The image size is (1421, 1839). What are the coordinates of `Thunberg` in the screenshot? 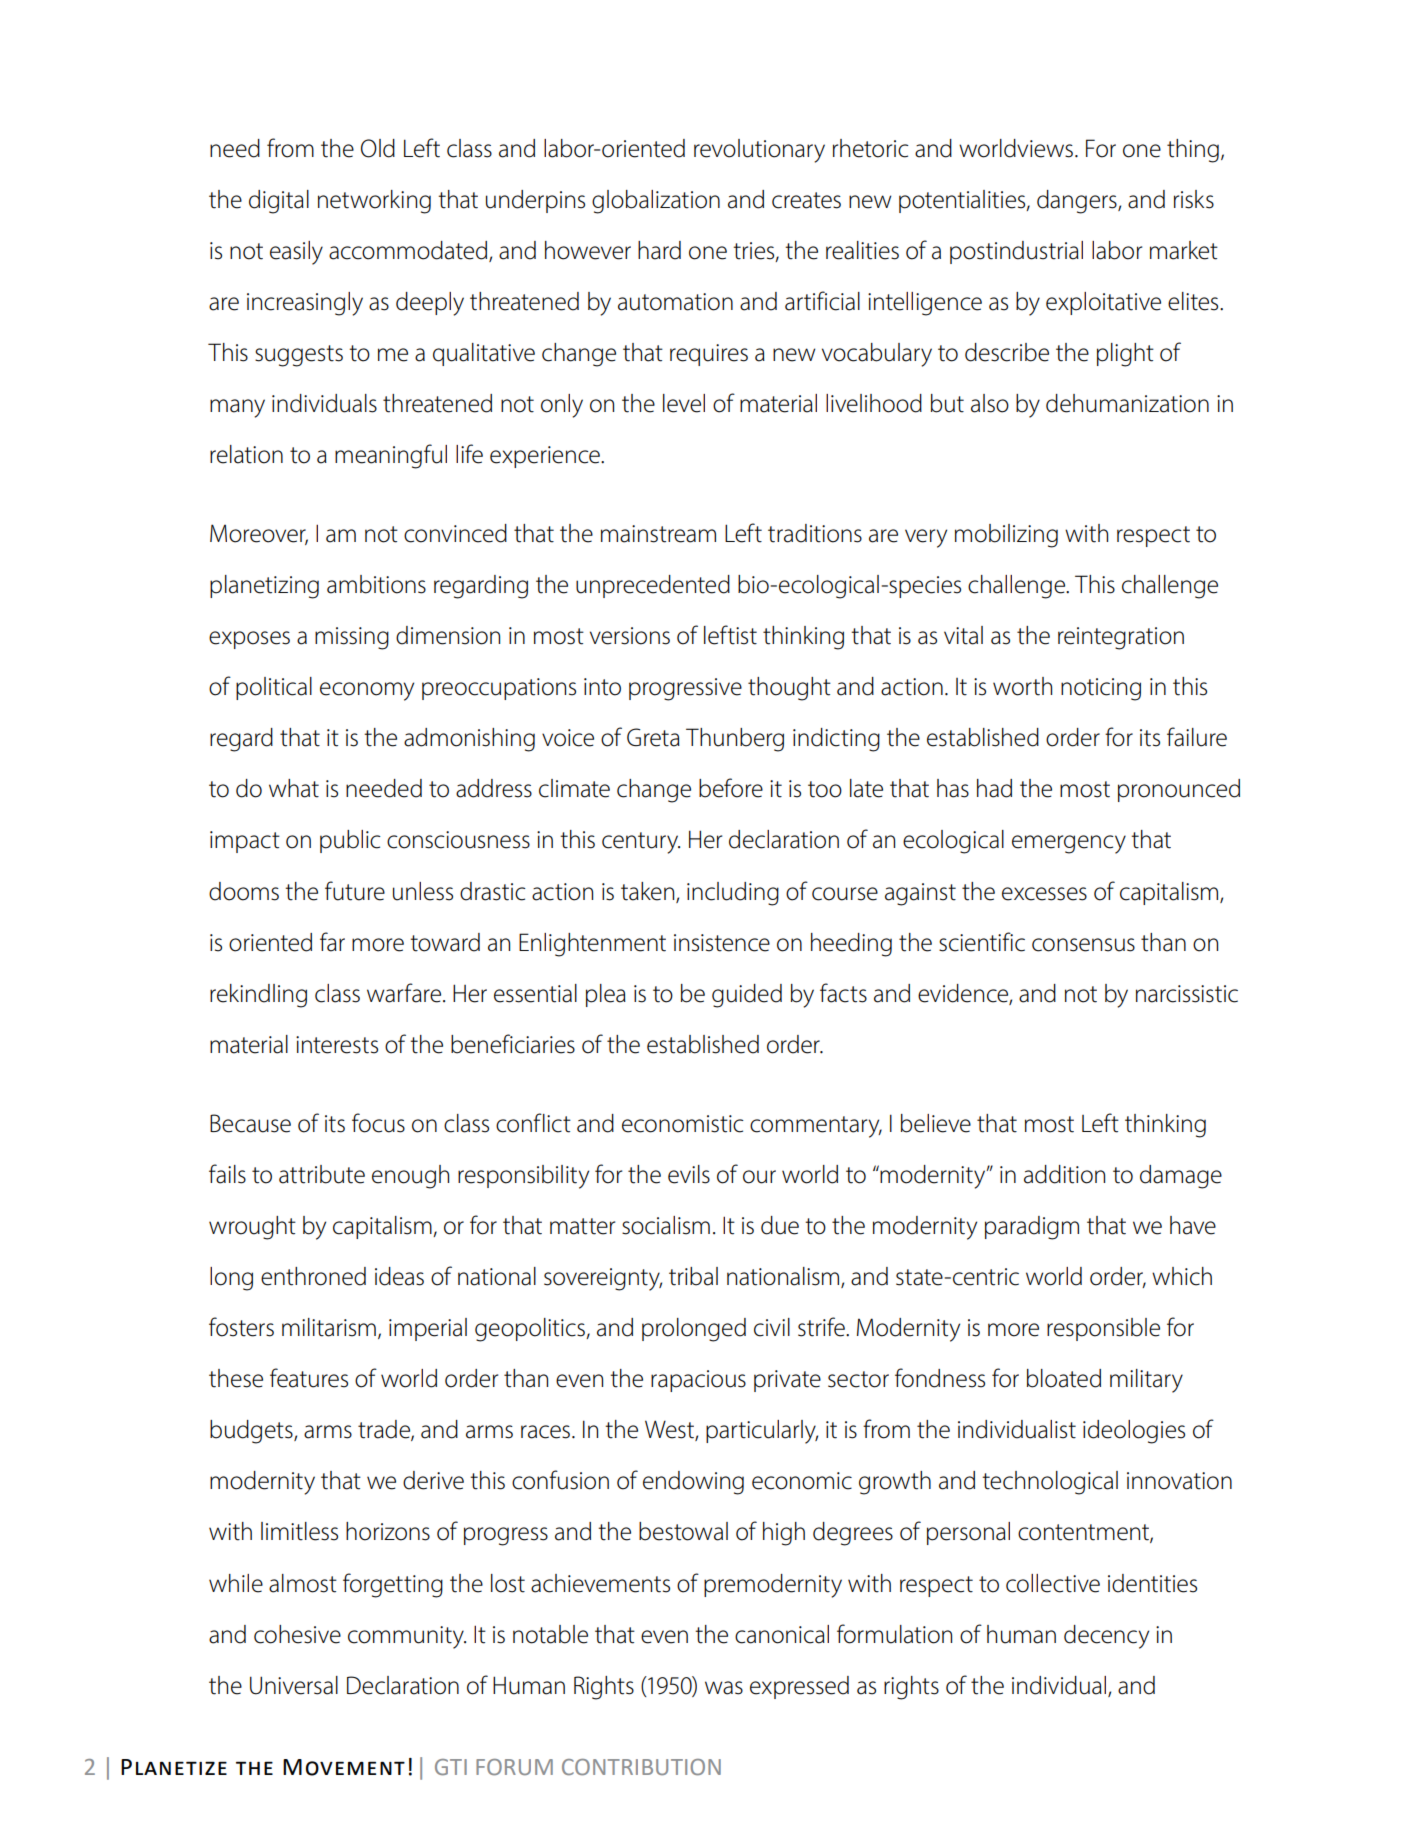 It's located at (735, 740).
